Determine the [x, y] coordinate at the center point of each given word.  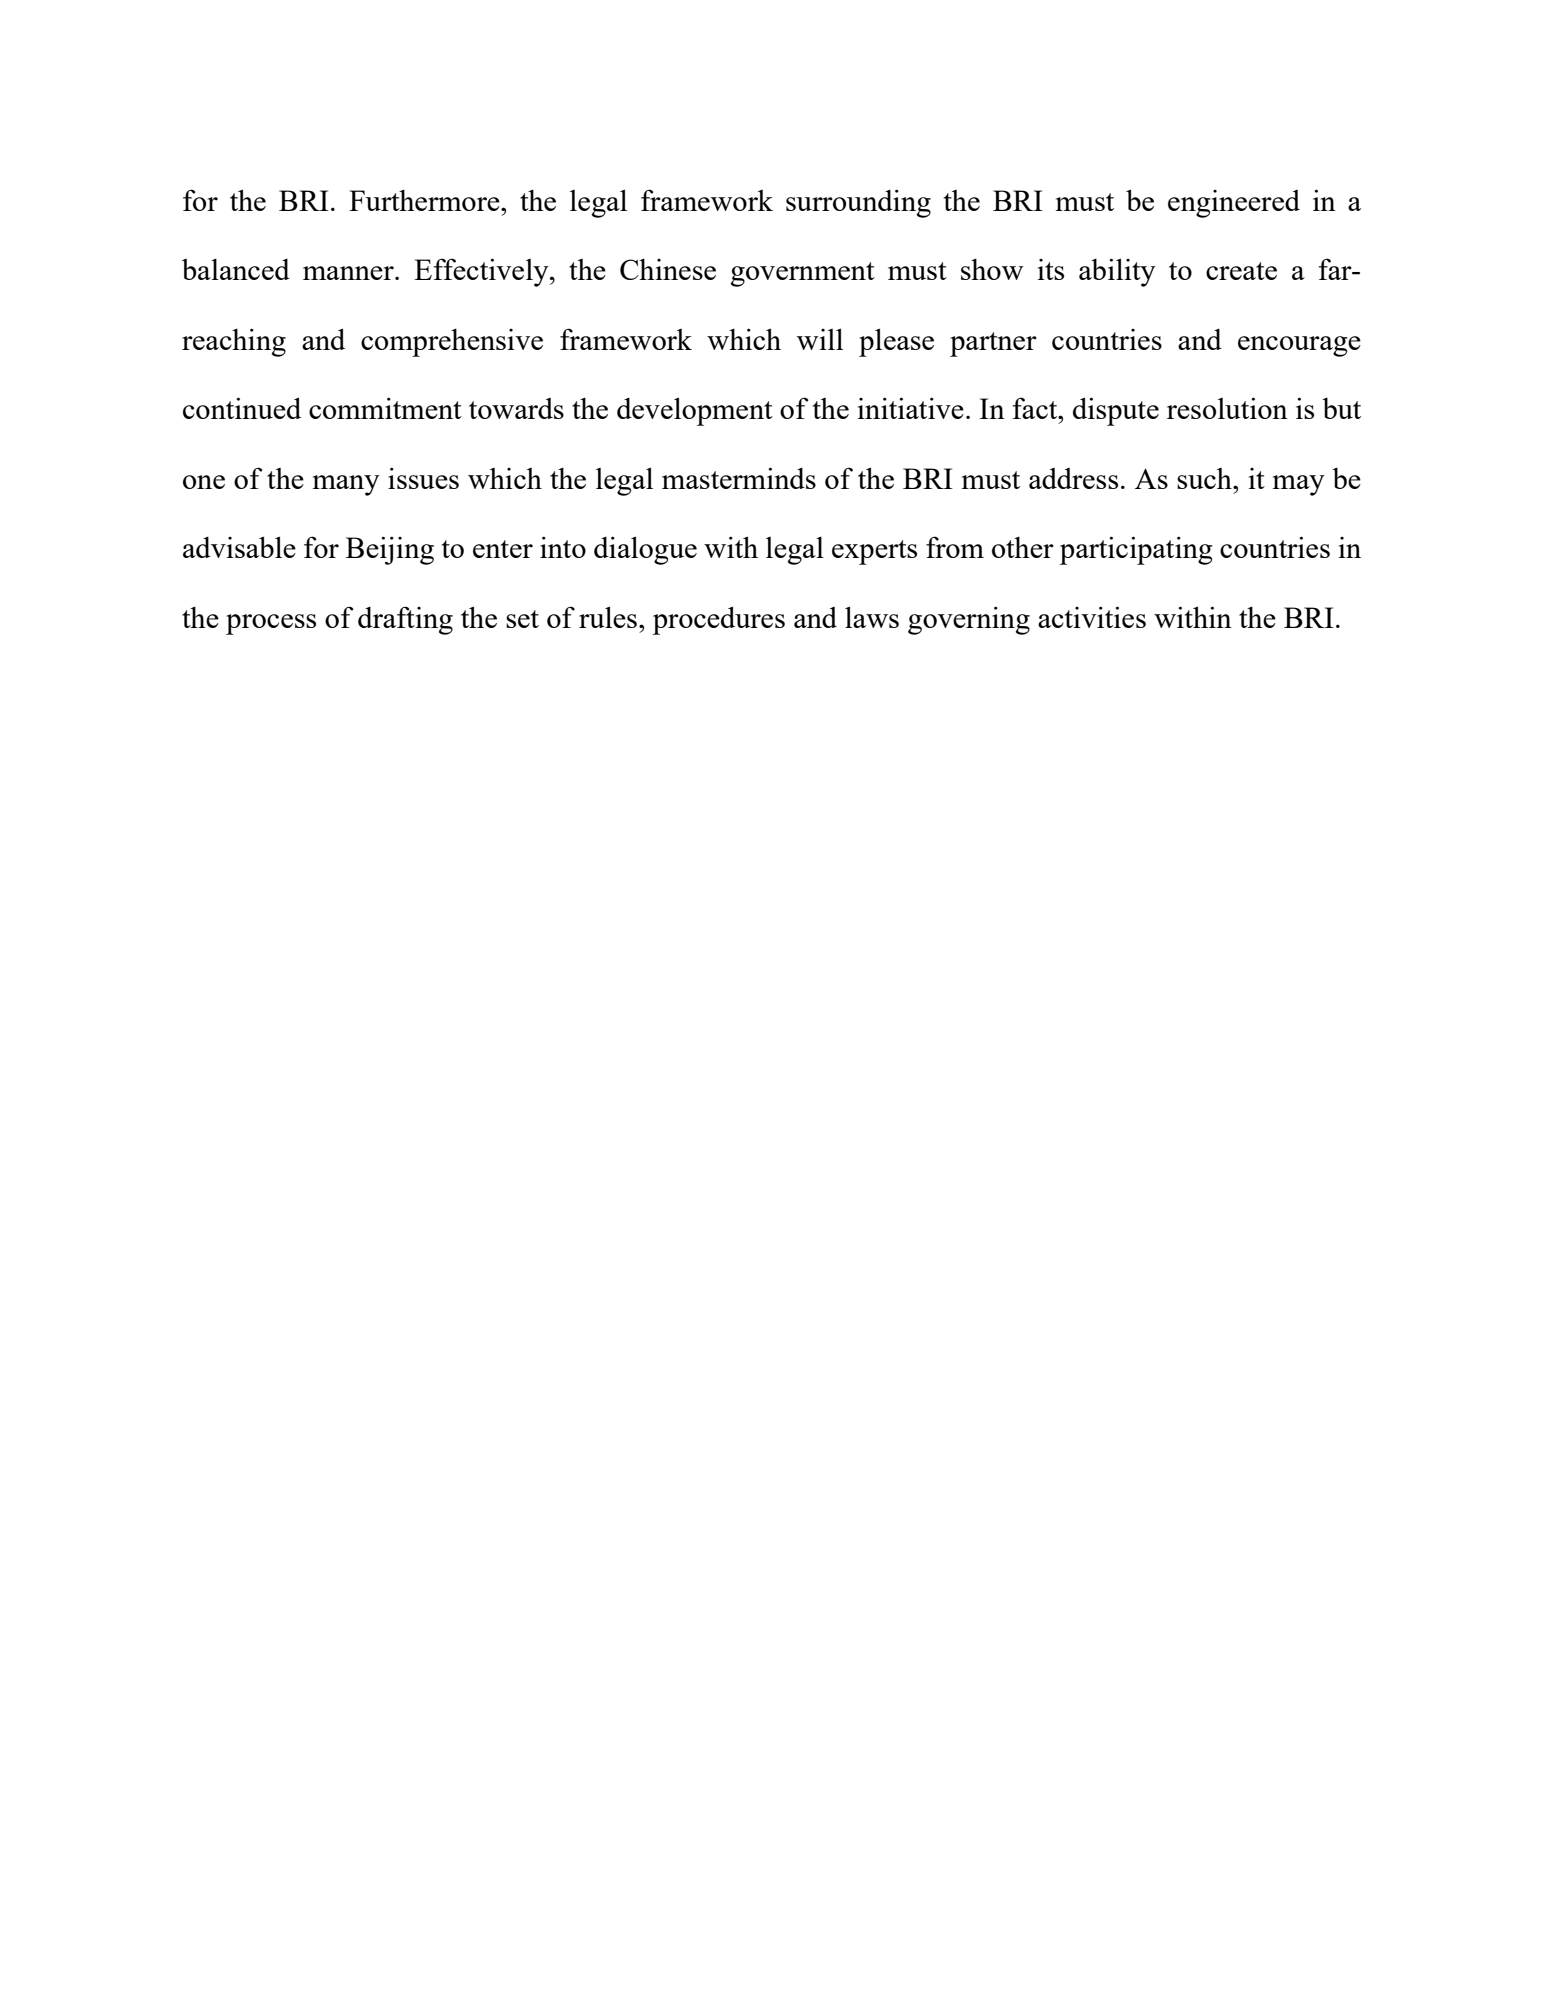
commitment [385, 408]
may [1299, 485]
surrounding [858, 204]
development [695, 411]
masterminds [739, 478]
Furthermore [425, 200]
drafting [405, 620]
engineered [1234, 204]
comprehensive [452, 343]
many [346, 485]
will [820, 339]
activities [1092, 617]
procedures [719, 620]
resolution [1227, 408]
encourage [1299, 346]
